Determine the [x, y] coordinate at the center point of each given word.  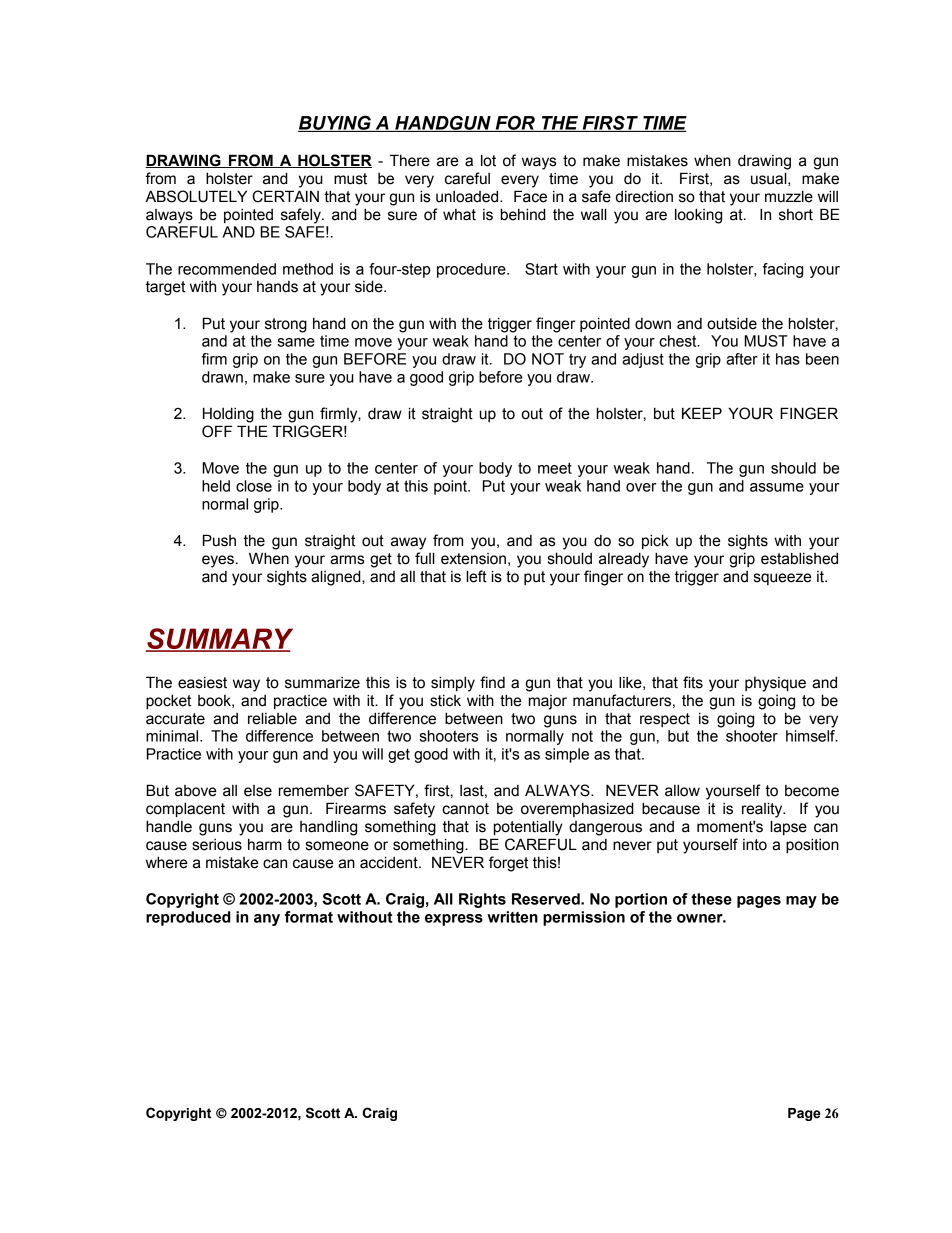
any [267, 920]
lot [488, 160]
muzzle [789, 196]
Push [219, 540]
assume [777, 487]
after [742, 359]
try [577, 360]
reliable [272, 718]
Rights [482, 900]
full [425, 558]
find [492, 682]
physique [775, 684]
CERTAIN [285, 196]
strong [286, 325]
